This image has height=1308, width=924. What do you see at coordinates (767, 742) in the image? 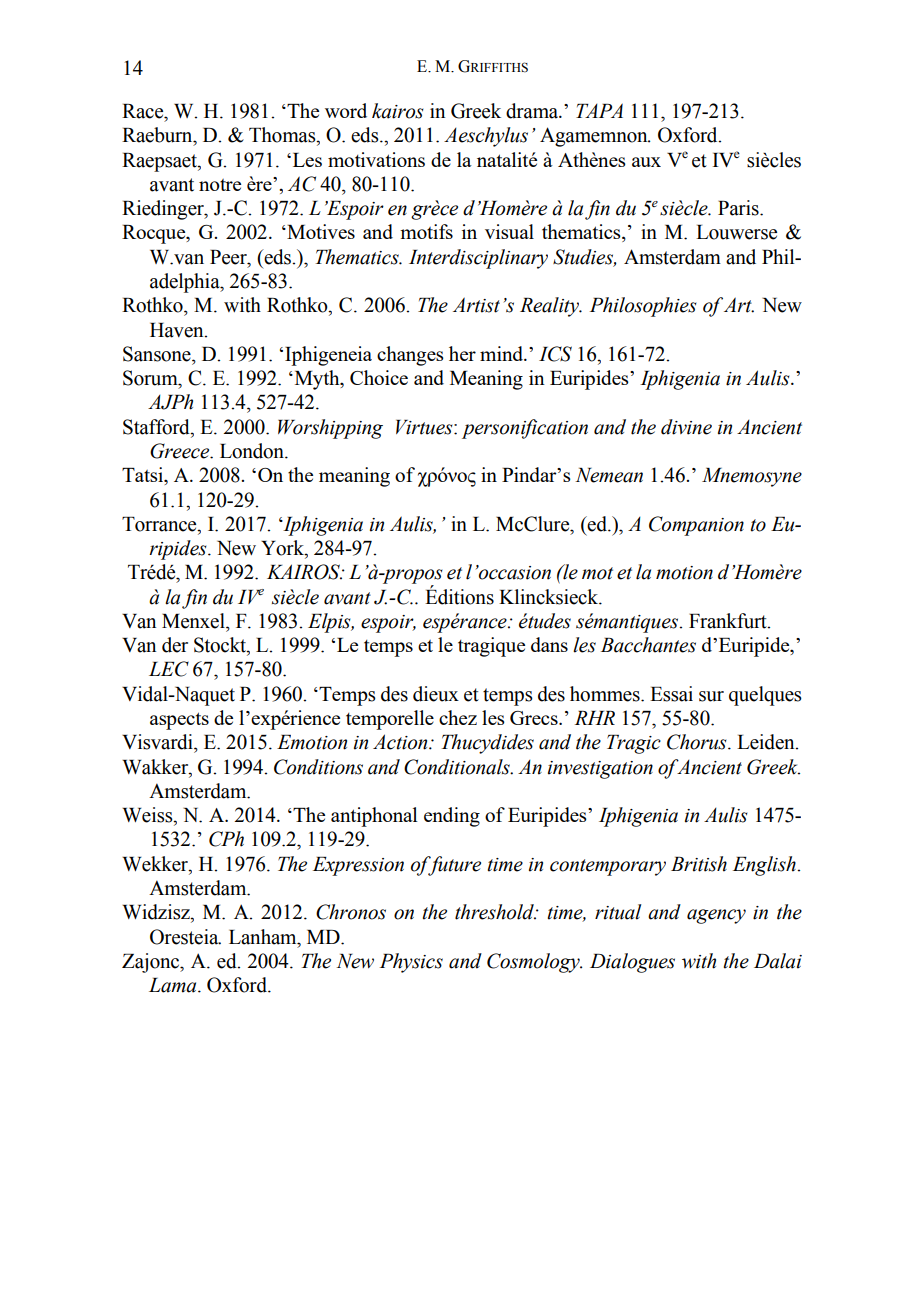
I see `Leiden` at bounding box center [767, 742].
